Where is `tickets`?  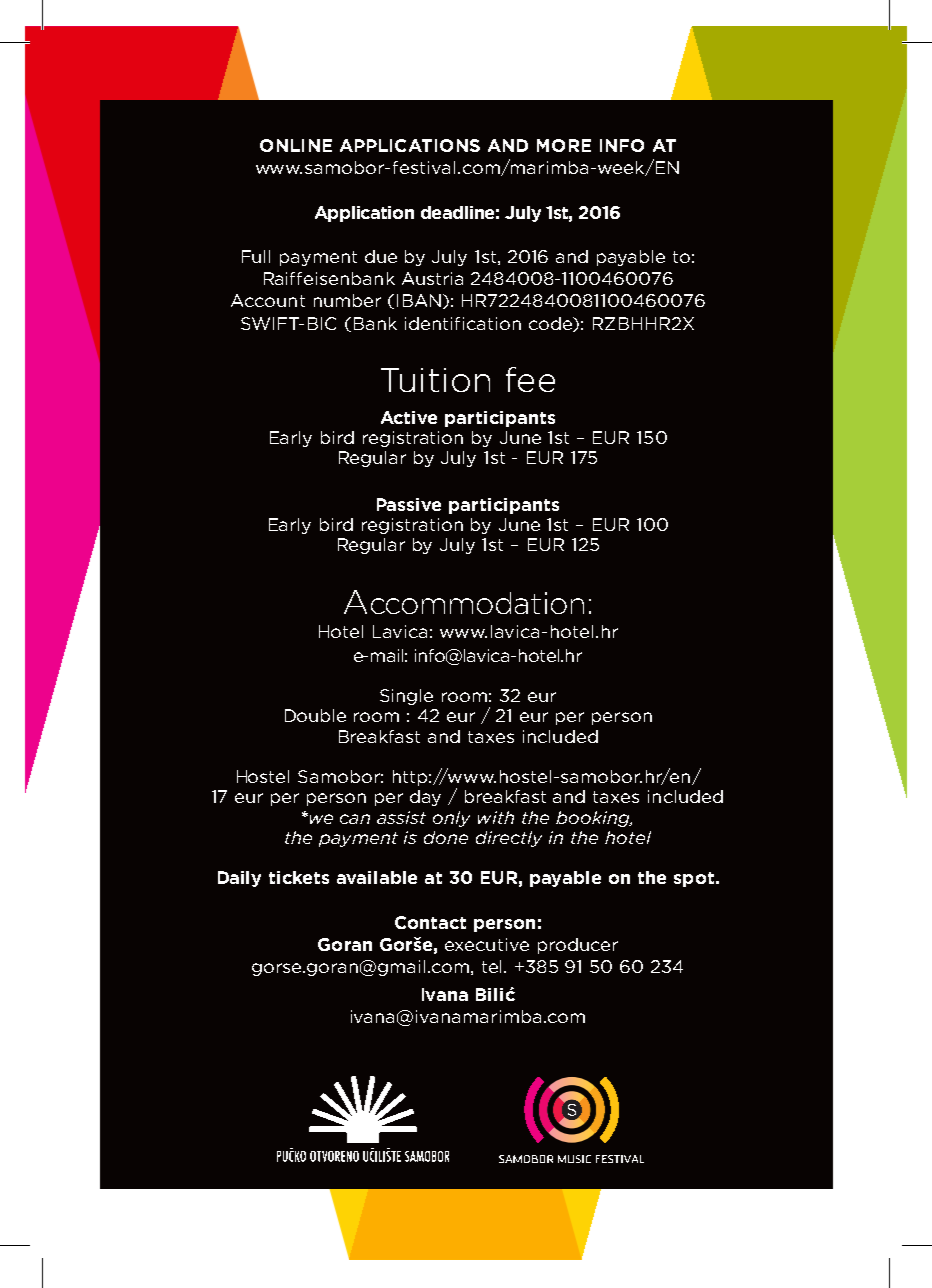 tickets is located at coordinates (299, 877).
